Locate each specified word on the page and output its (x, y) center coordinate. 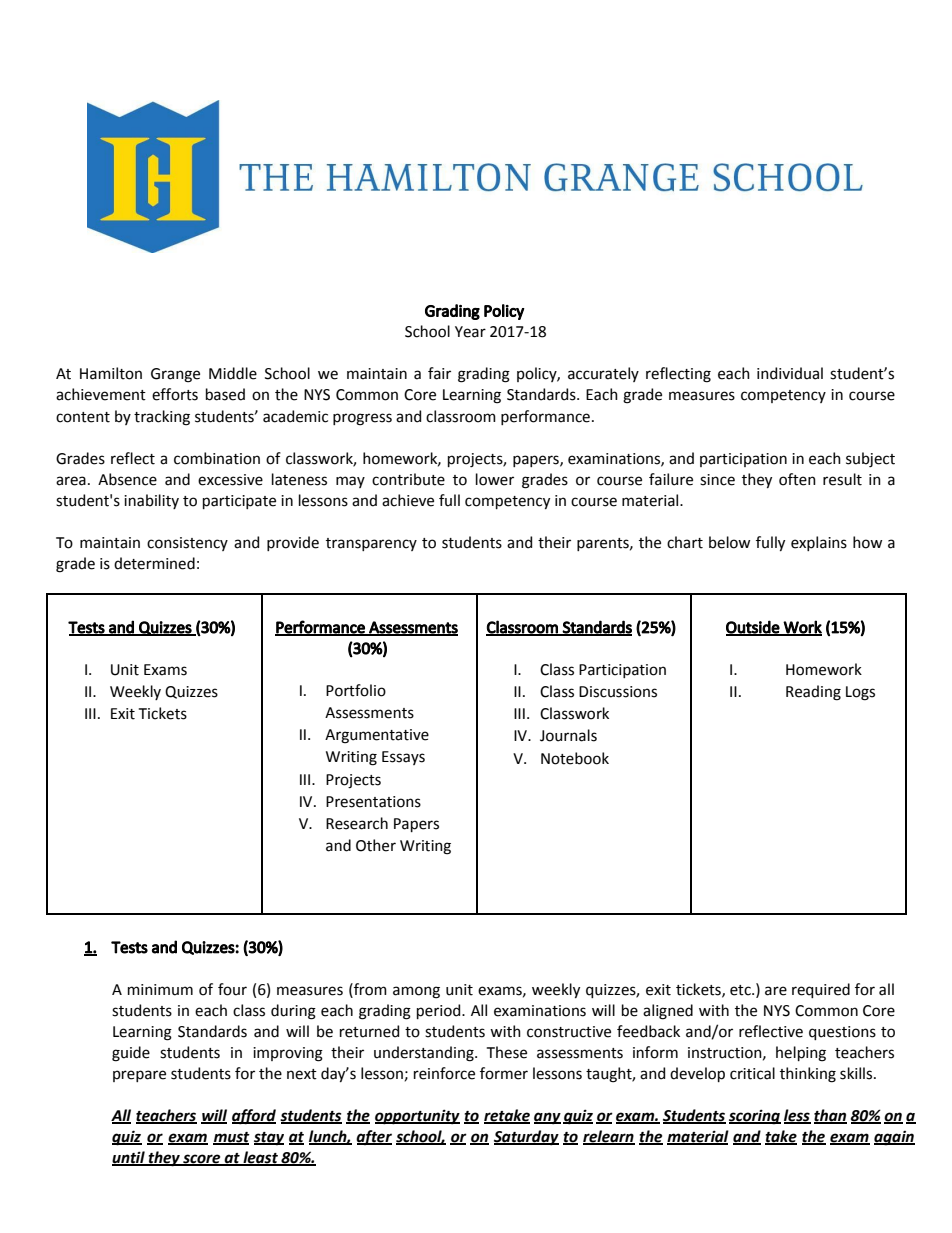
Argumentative (377, 736)
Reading (813, 693)
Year (470, 332)
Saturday (526, 1138)
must (231, 1138)
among (416, 992)
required (821, 990)
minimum (160, 990)
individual (790, 373)
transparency (371, 544)
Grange (175, 375)
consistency (187, 544)
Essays (403, 758)
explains (819, 543)
